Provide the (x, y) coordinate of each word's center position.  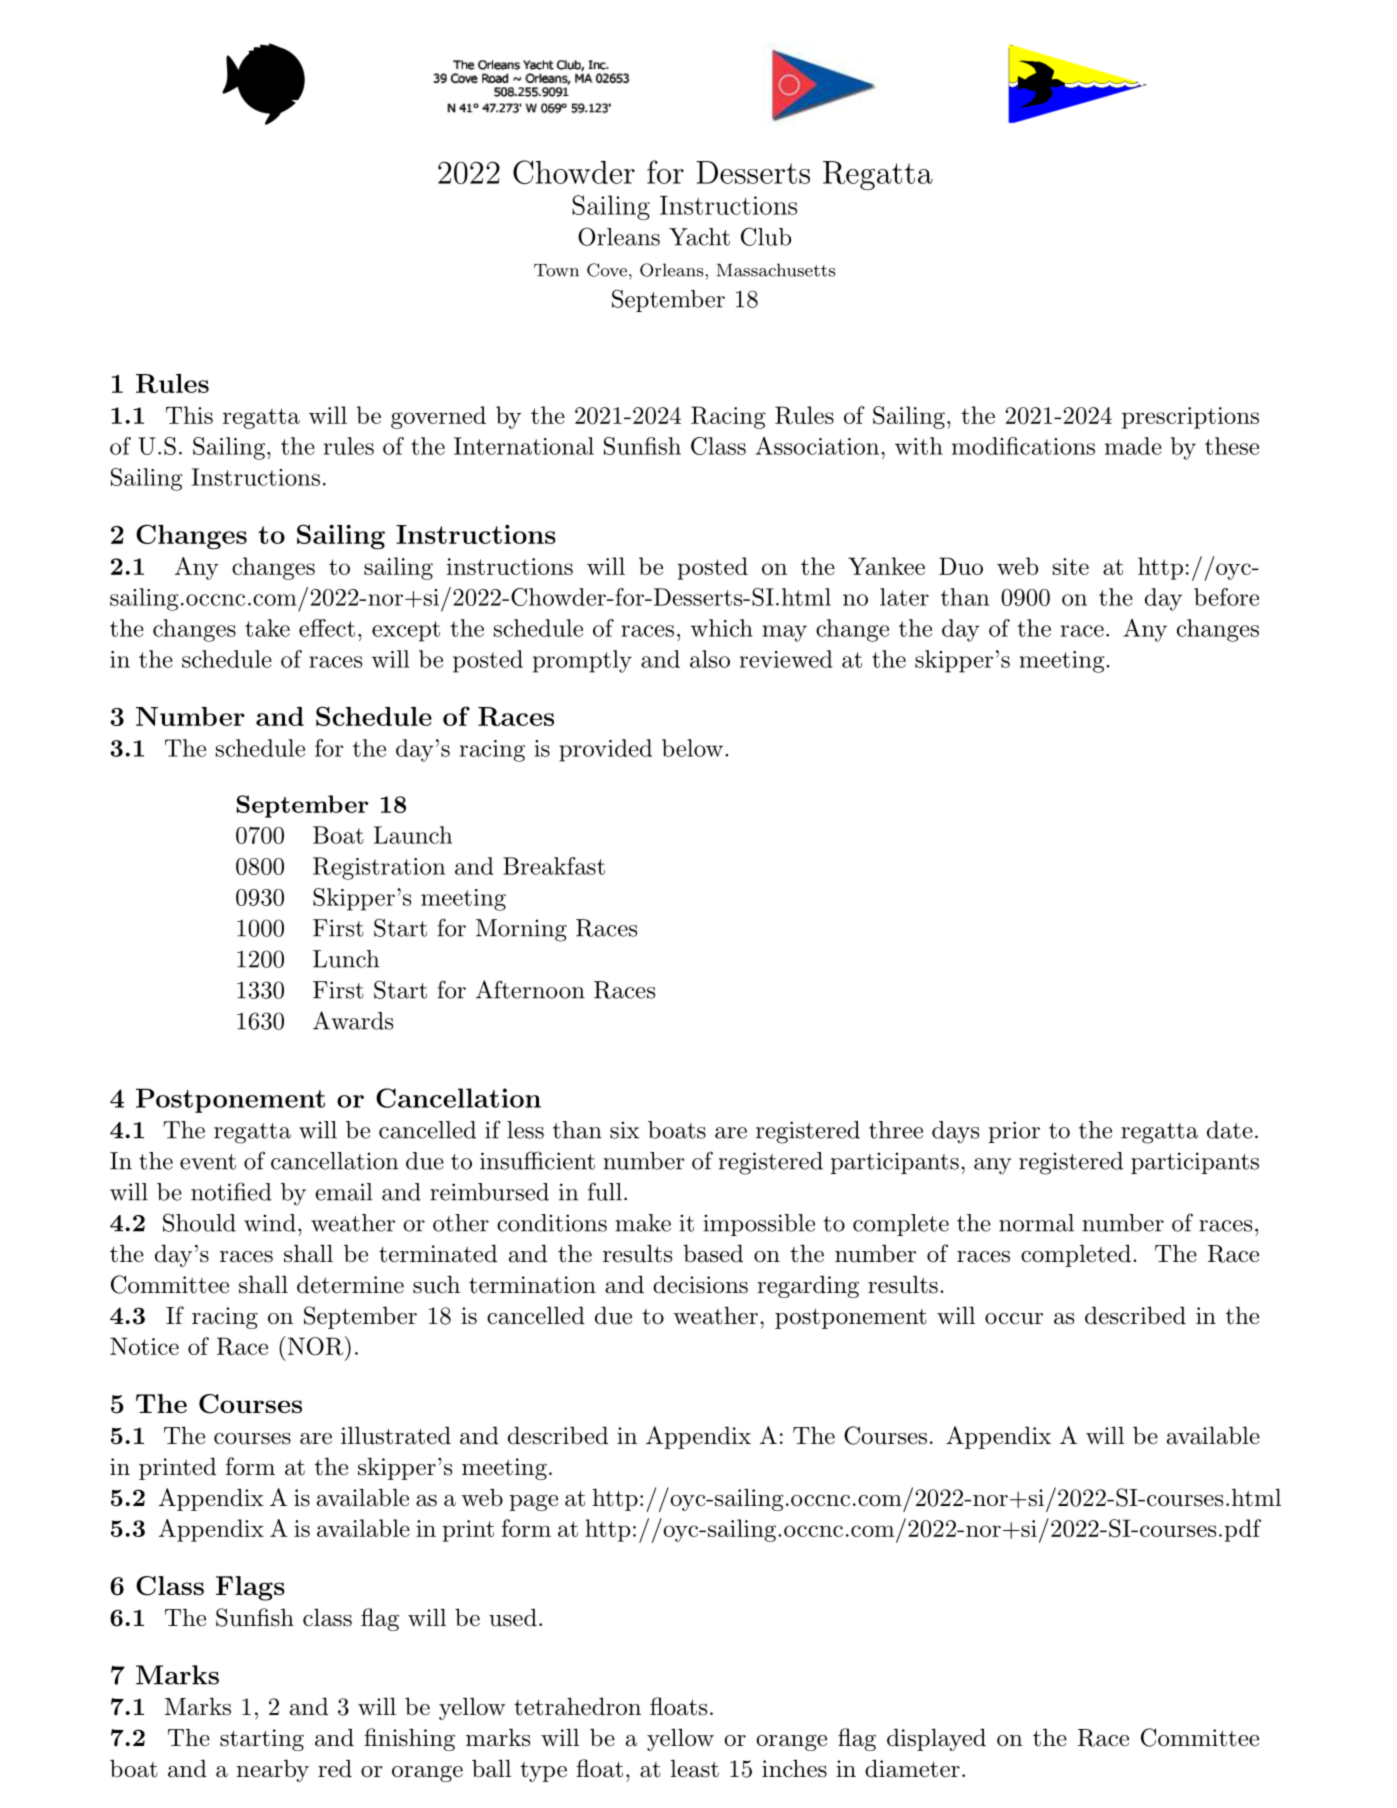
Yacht (699, 237)
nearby (273, 1770)
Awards (353, 1020)
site (1071, 566)
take (267, 628)
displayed (936, 1739)
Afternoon (530, 989)
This (189, 415)
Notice (144, 1346)
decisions (700, 1284)
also (710, 659)
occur (1014, 1319)
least (695, 1768)
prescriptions (1190, 418)
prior (1014, 1132)
